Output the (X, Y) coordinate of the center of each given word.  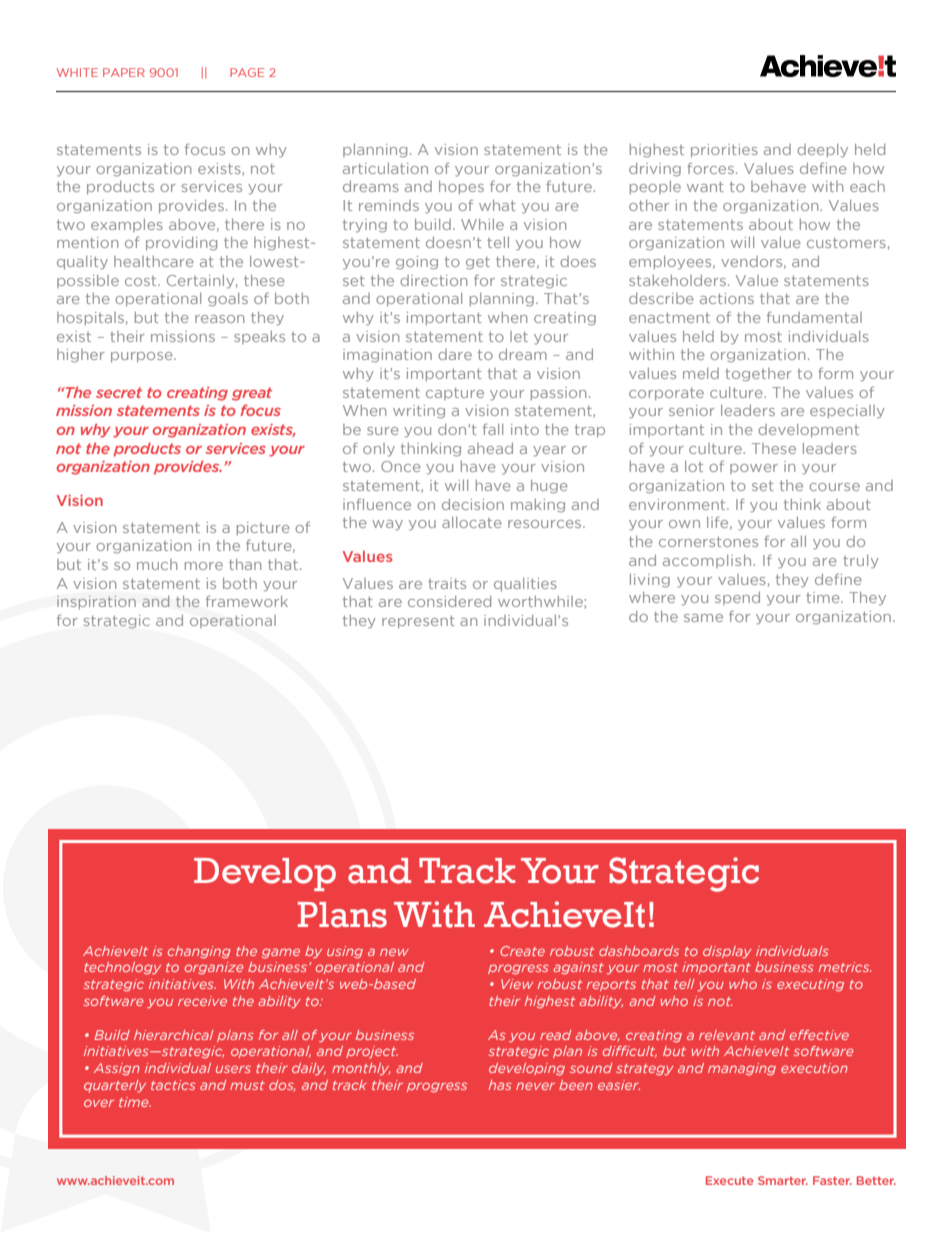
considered (449, 601)
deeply (822, 150)
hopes (461, 187)
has (500, 1085)
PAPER (124, 72)
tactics (173, 1085)
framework (247, 601)
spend (737, 598)
